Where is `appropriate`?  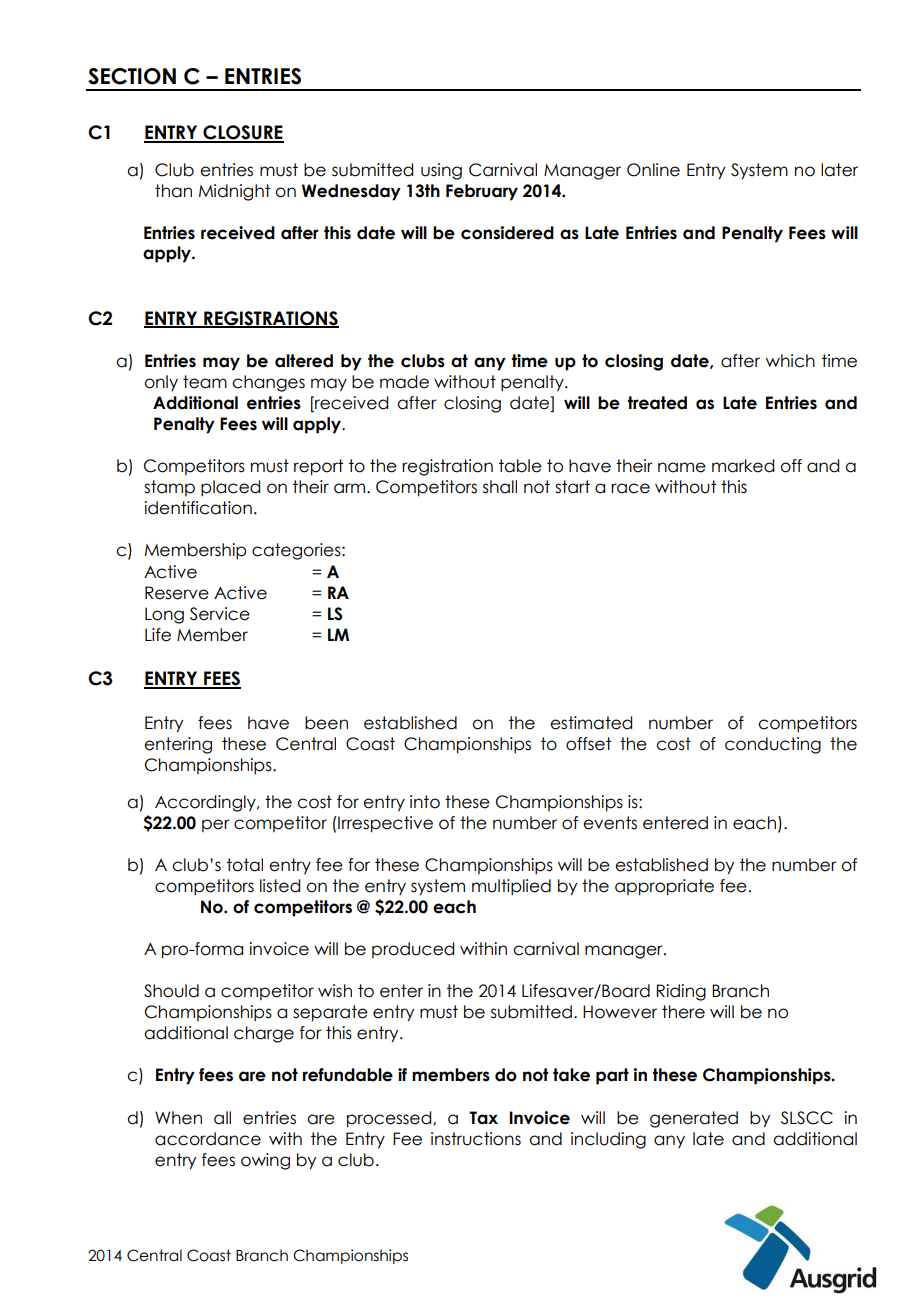
appropriate is located at coordinates (664, 887).
